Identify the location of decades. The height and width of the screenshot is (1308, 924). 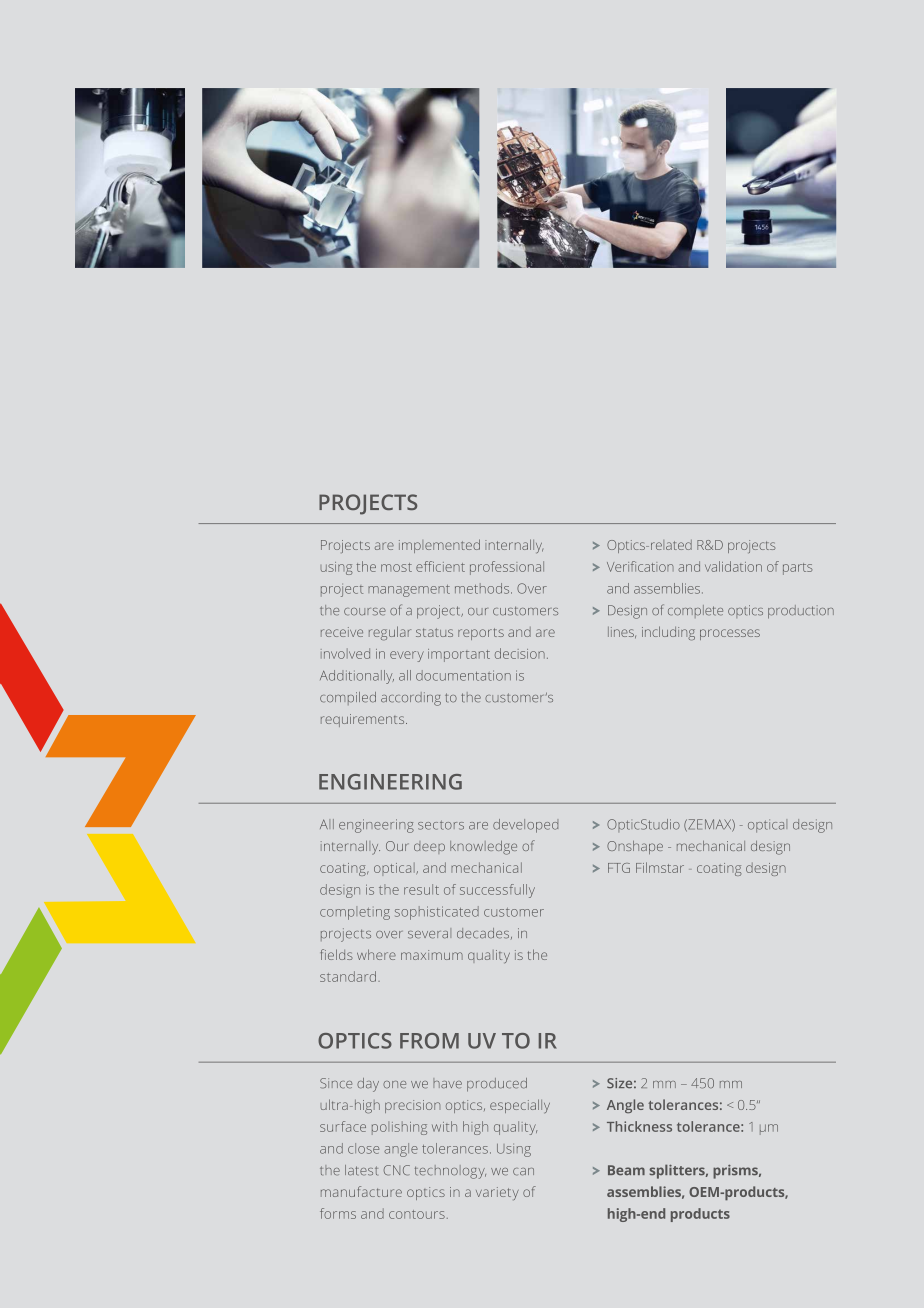
(484, 933).
